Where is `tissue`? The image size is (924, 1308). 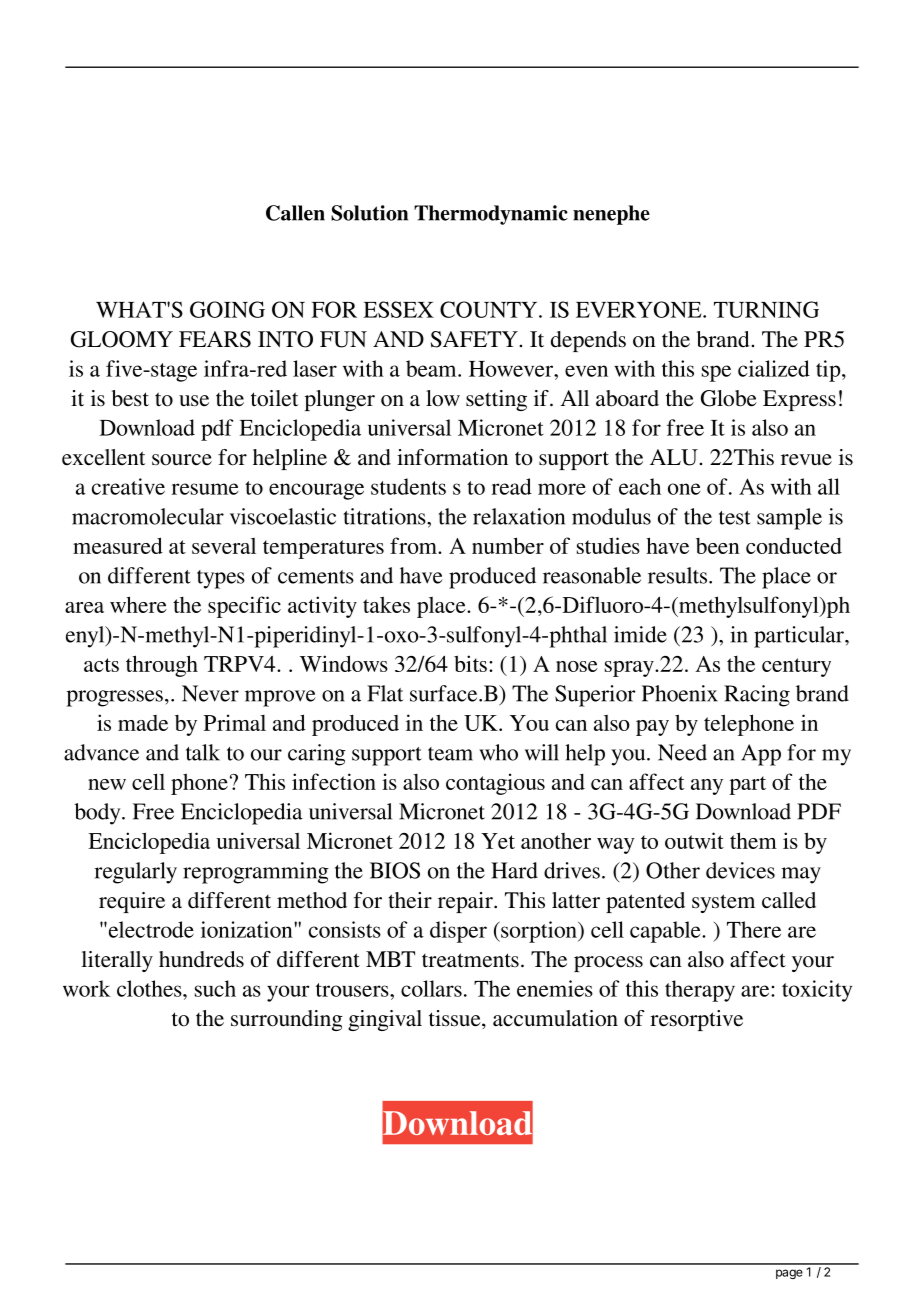 tissue is located at coordinates (456, 1018).
